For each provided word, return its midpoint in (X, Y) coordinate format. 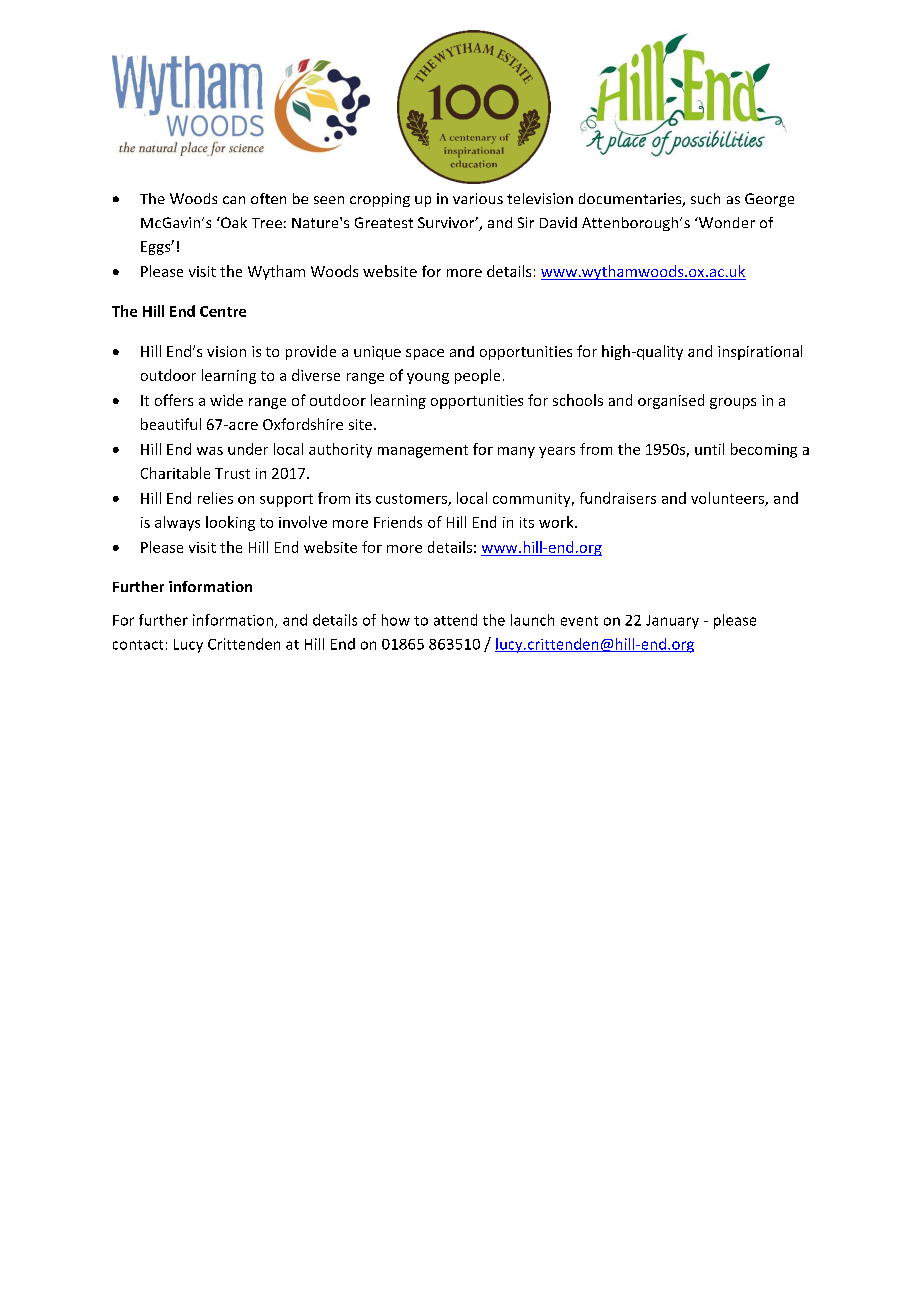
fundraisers (618, 498)
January (672, 622)
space (425, 354)
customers (412, 500)
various (478, 198)
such (705, 198)
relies (215, 498)
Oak (233, 222)
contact (138, 645)
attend (455, 620)
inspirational (760, 352)
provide (311, 352)
